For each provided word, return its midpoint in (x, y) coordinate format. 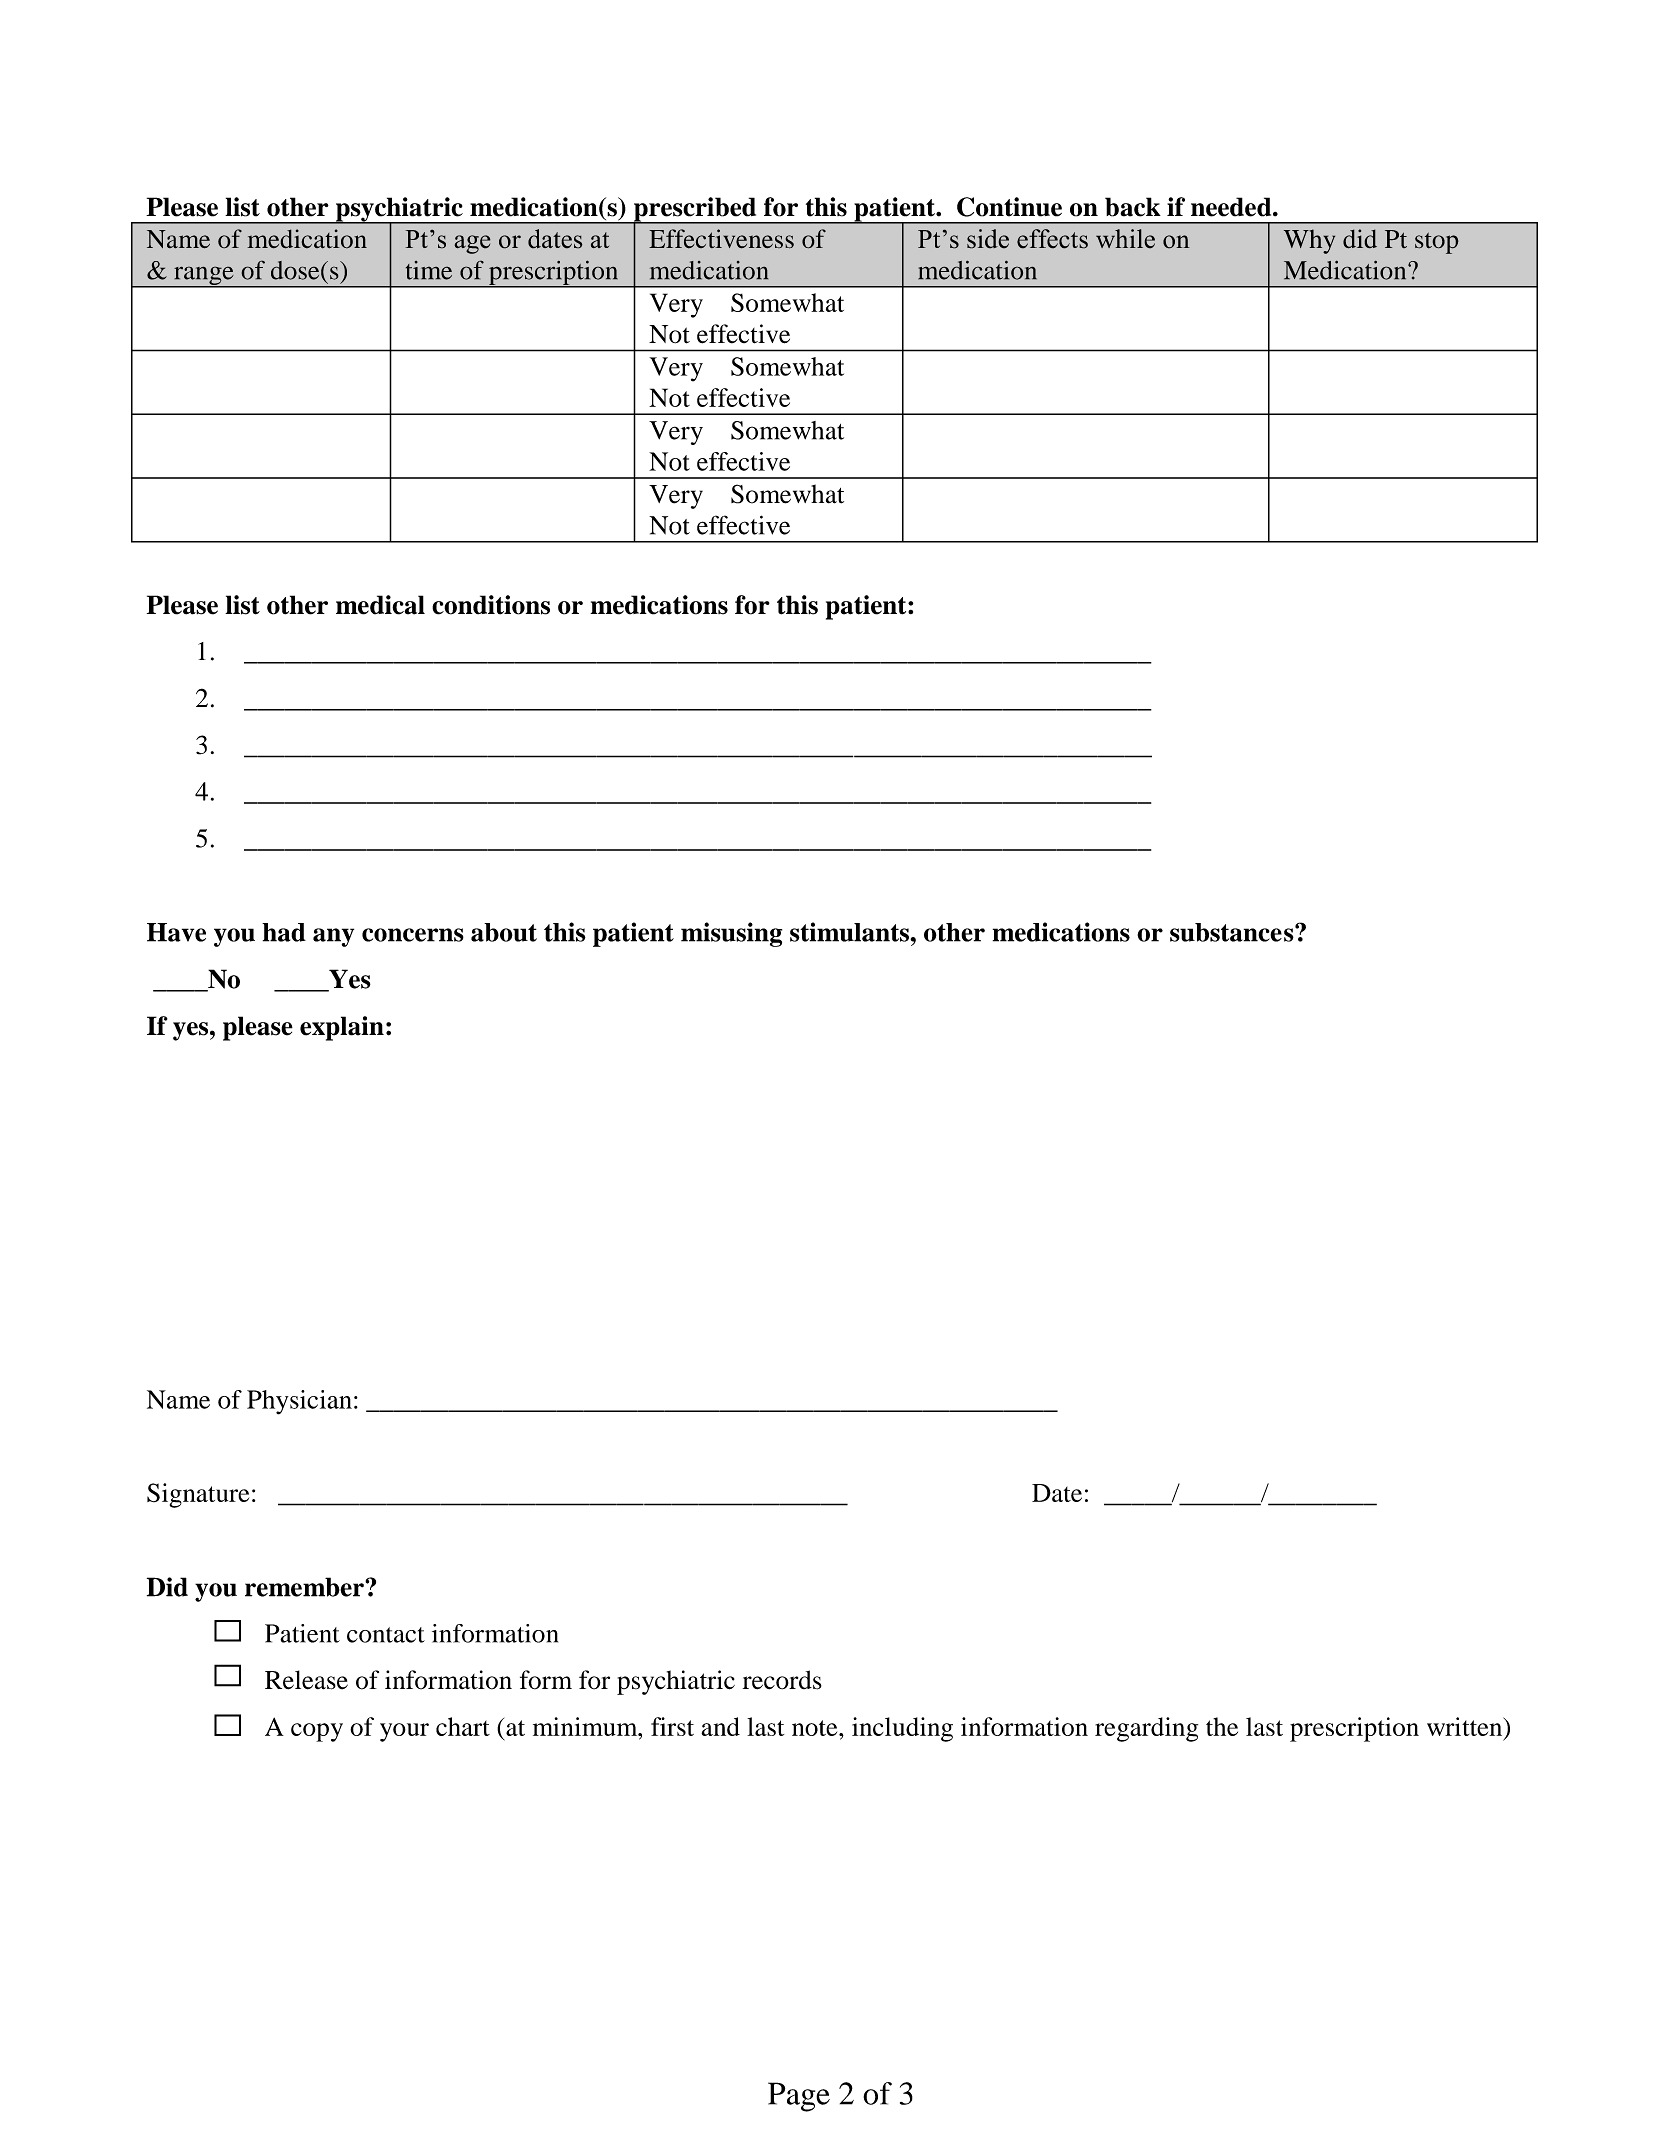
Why (1309, 241)
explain (342, 1028)
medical (380, 605)
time (429, 270)
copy (317, 1732)
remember (305, 1587)
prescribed (695, 210)
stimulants (850, 932)
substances (1233, 932)
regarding (1146, 1729)
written (1466, 1728)
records (782, 1680)
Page (799, 2097)
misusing (731, 934)
